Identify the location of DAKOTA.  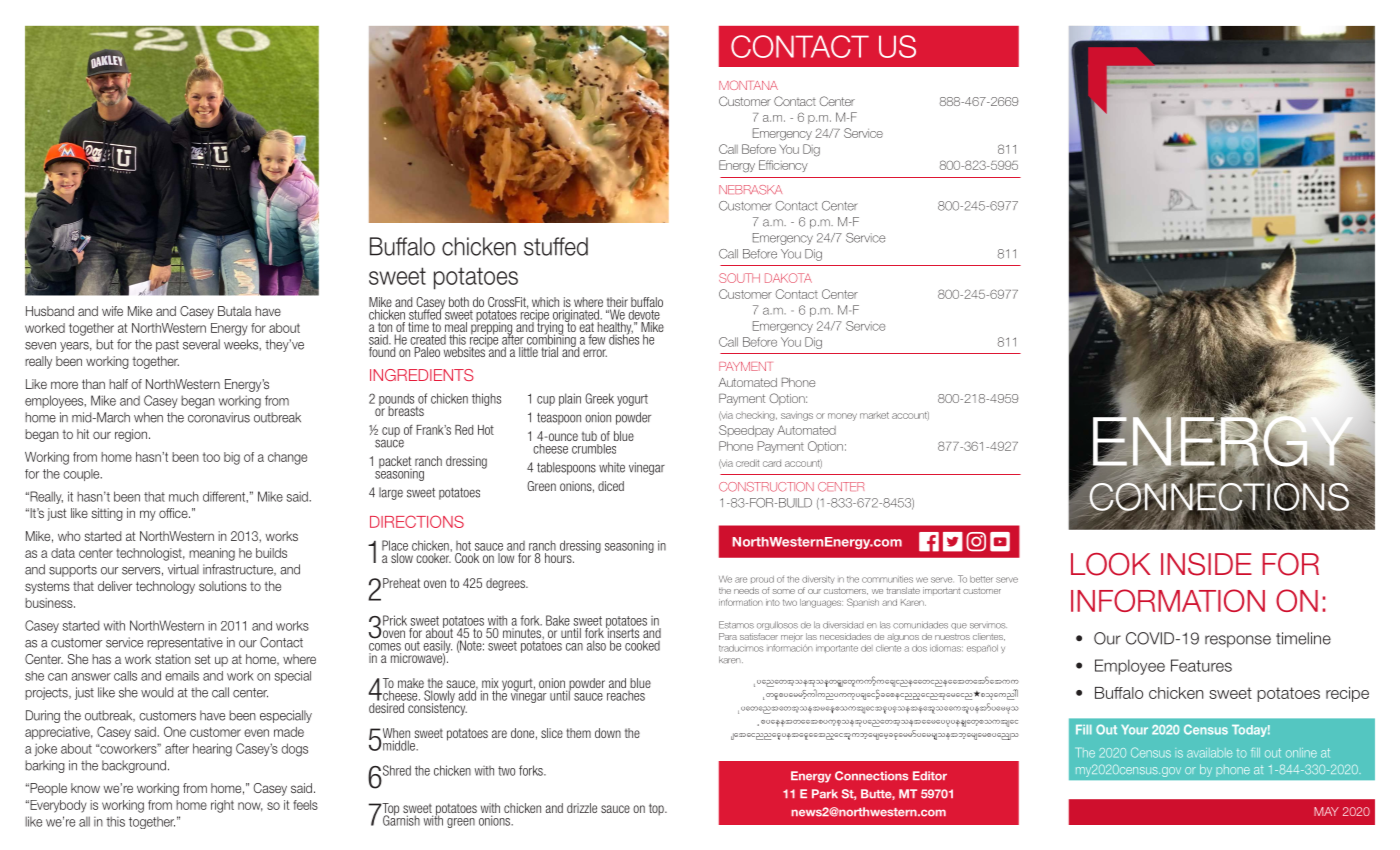
(788, 278).
